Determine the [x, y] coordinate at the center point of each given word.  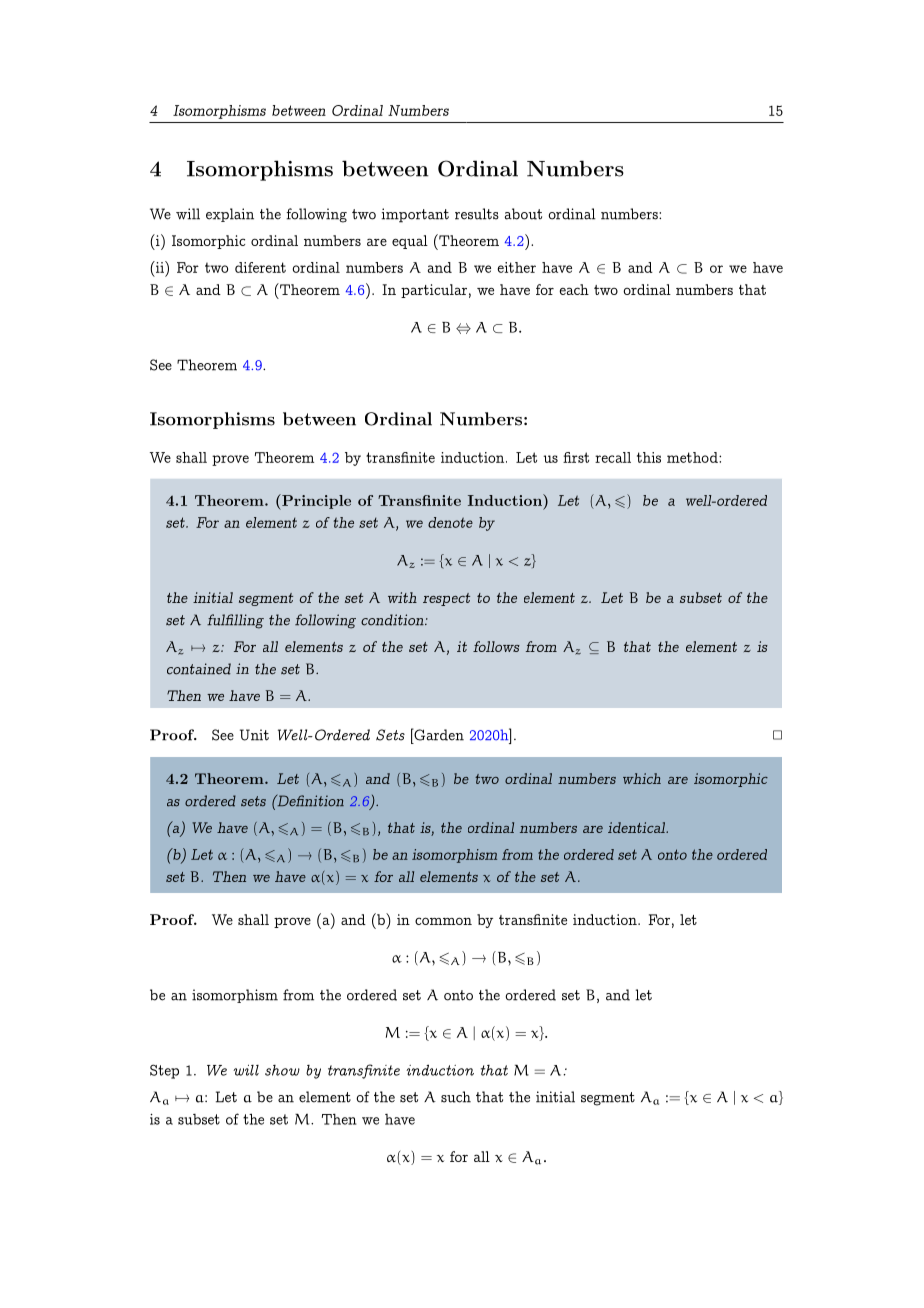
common [443, 921]
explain [230, 215]
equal [410, 242]
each [574, 289]
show [282, 1070]
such [456, 1097]
